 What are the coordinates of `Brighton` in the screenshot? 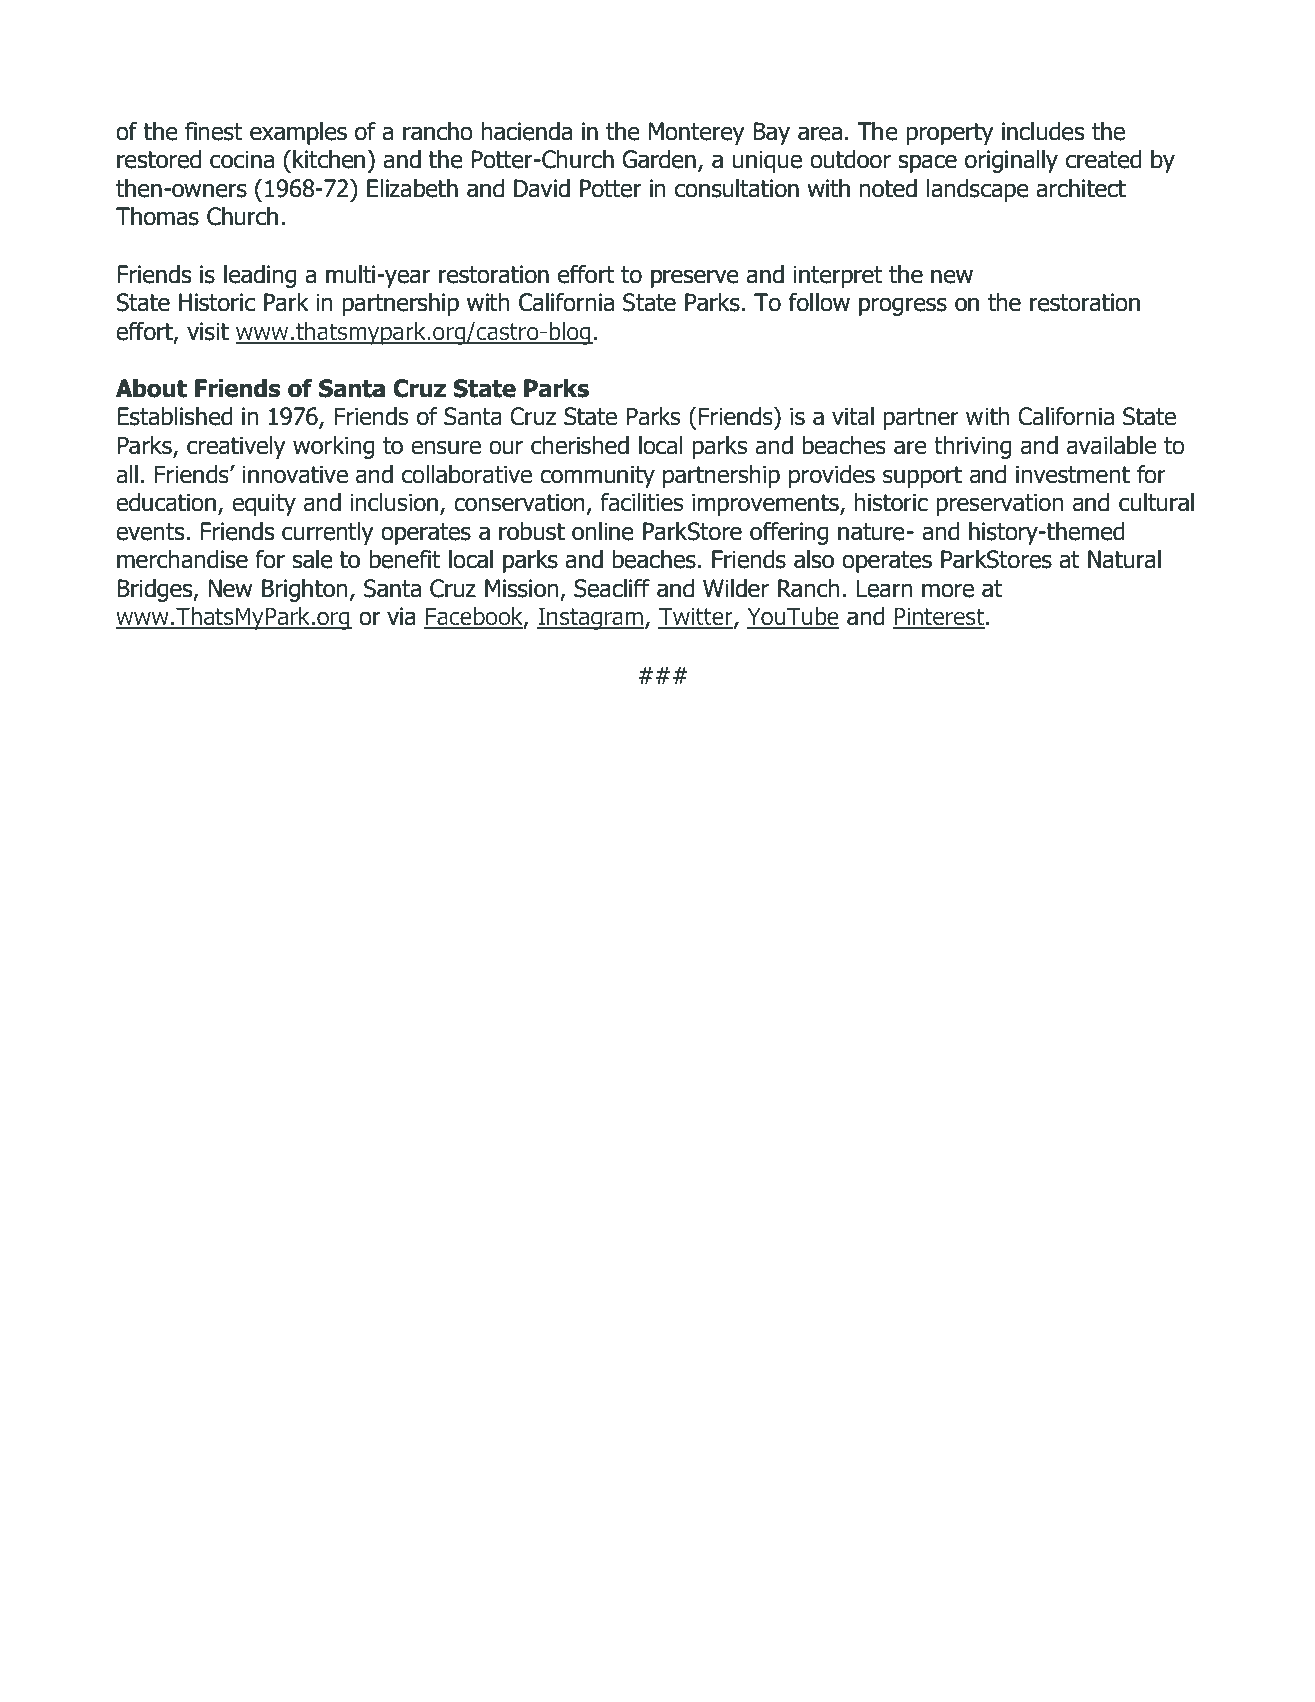 It's located at (304, 590).
